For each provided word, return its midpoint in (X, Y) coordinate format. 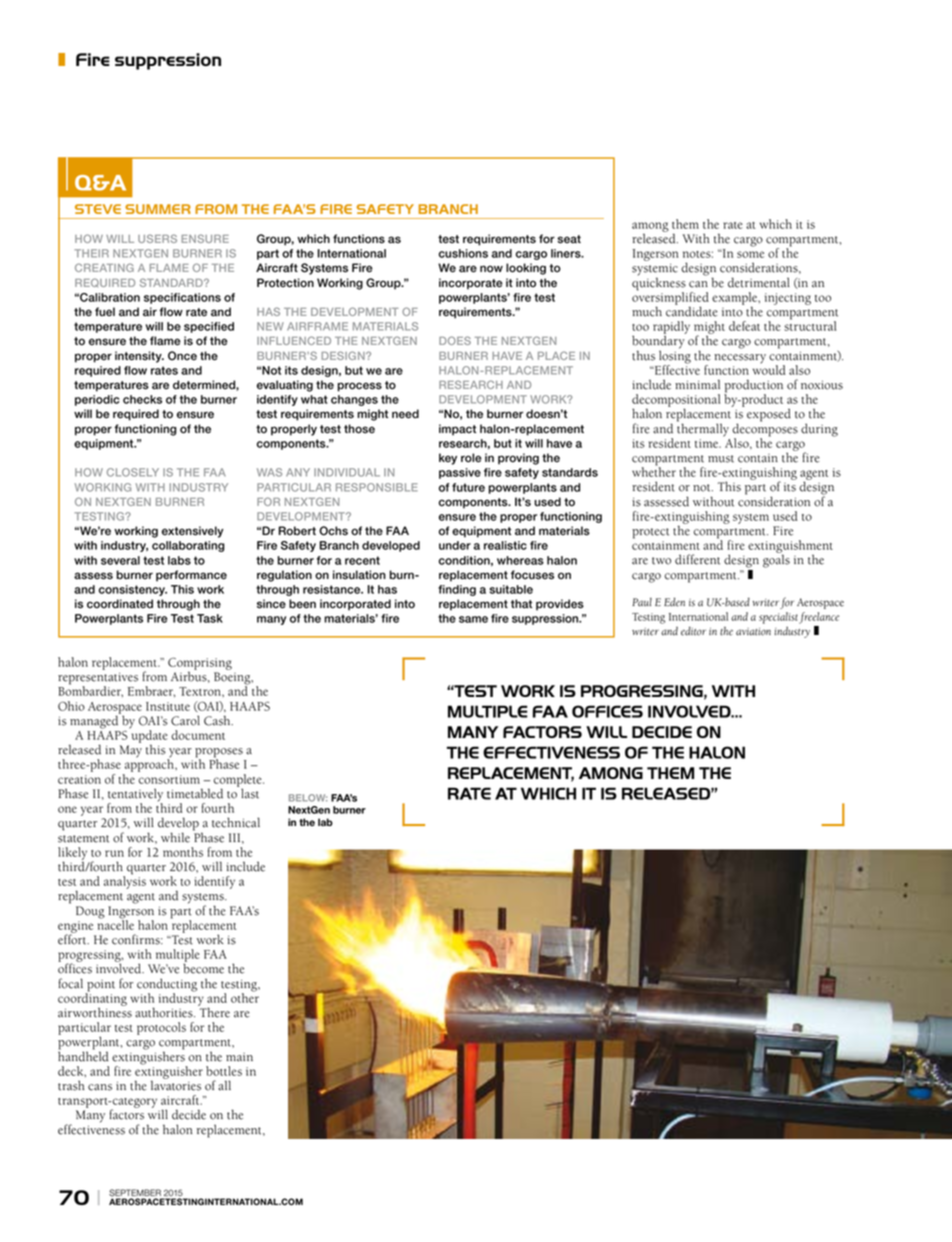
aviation (753, 632)
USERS (157, 238)
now (491, 269)
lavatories (176, 1084)
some (750, 254)
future (468, 487)
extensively (193, 532)
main (239, 1057)
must (721, 459)
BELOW (308, 798)
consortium (169, 779)
